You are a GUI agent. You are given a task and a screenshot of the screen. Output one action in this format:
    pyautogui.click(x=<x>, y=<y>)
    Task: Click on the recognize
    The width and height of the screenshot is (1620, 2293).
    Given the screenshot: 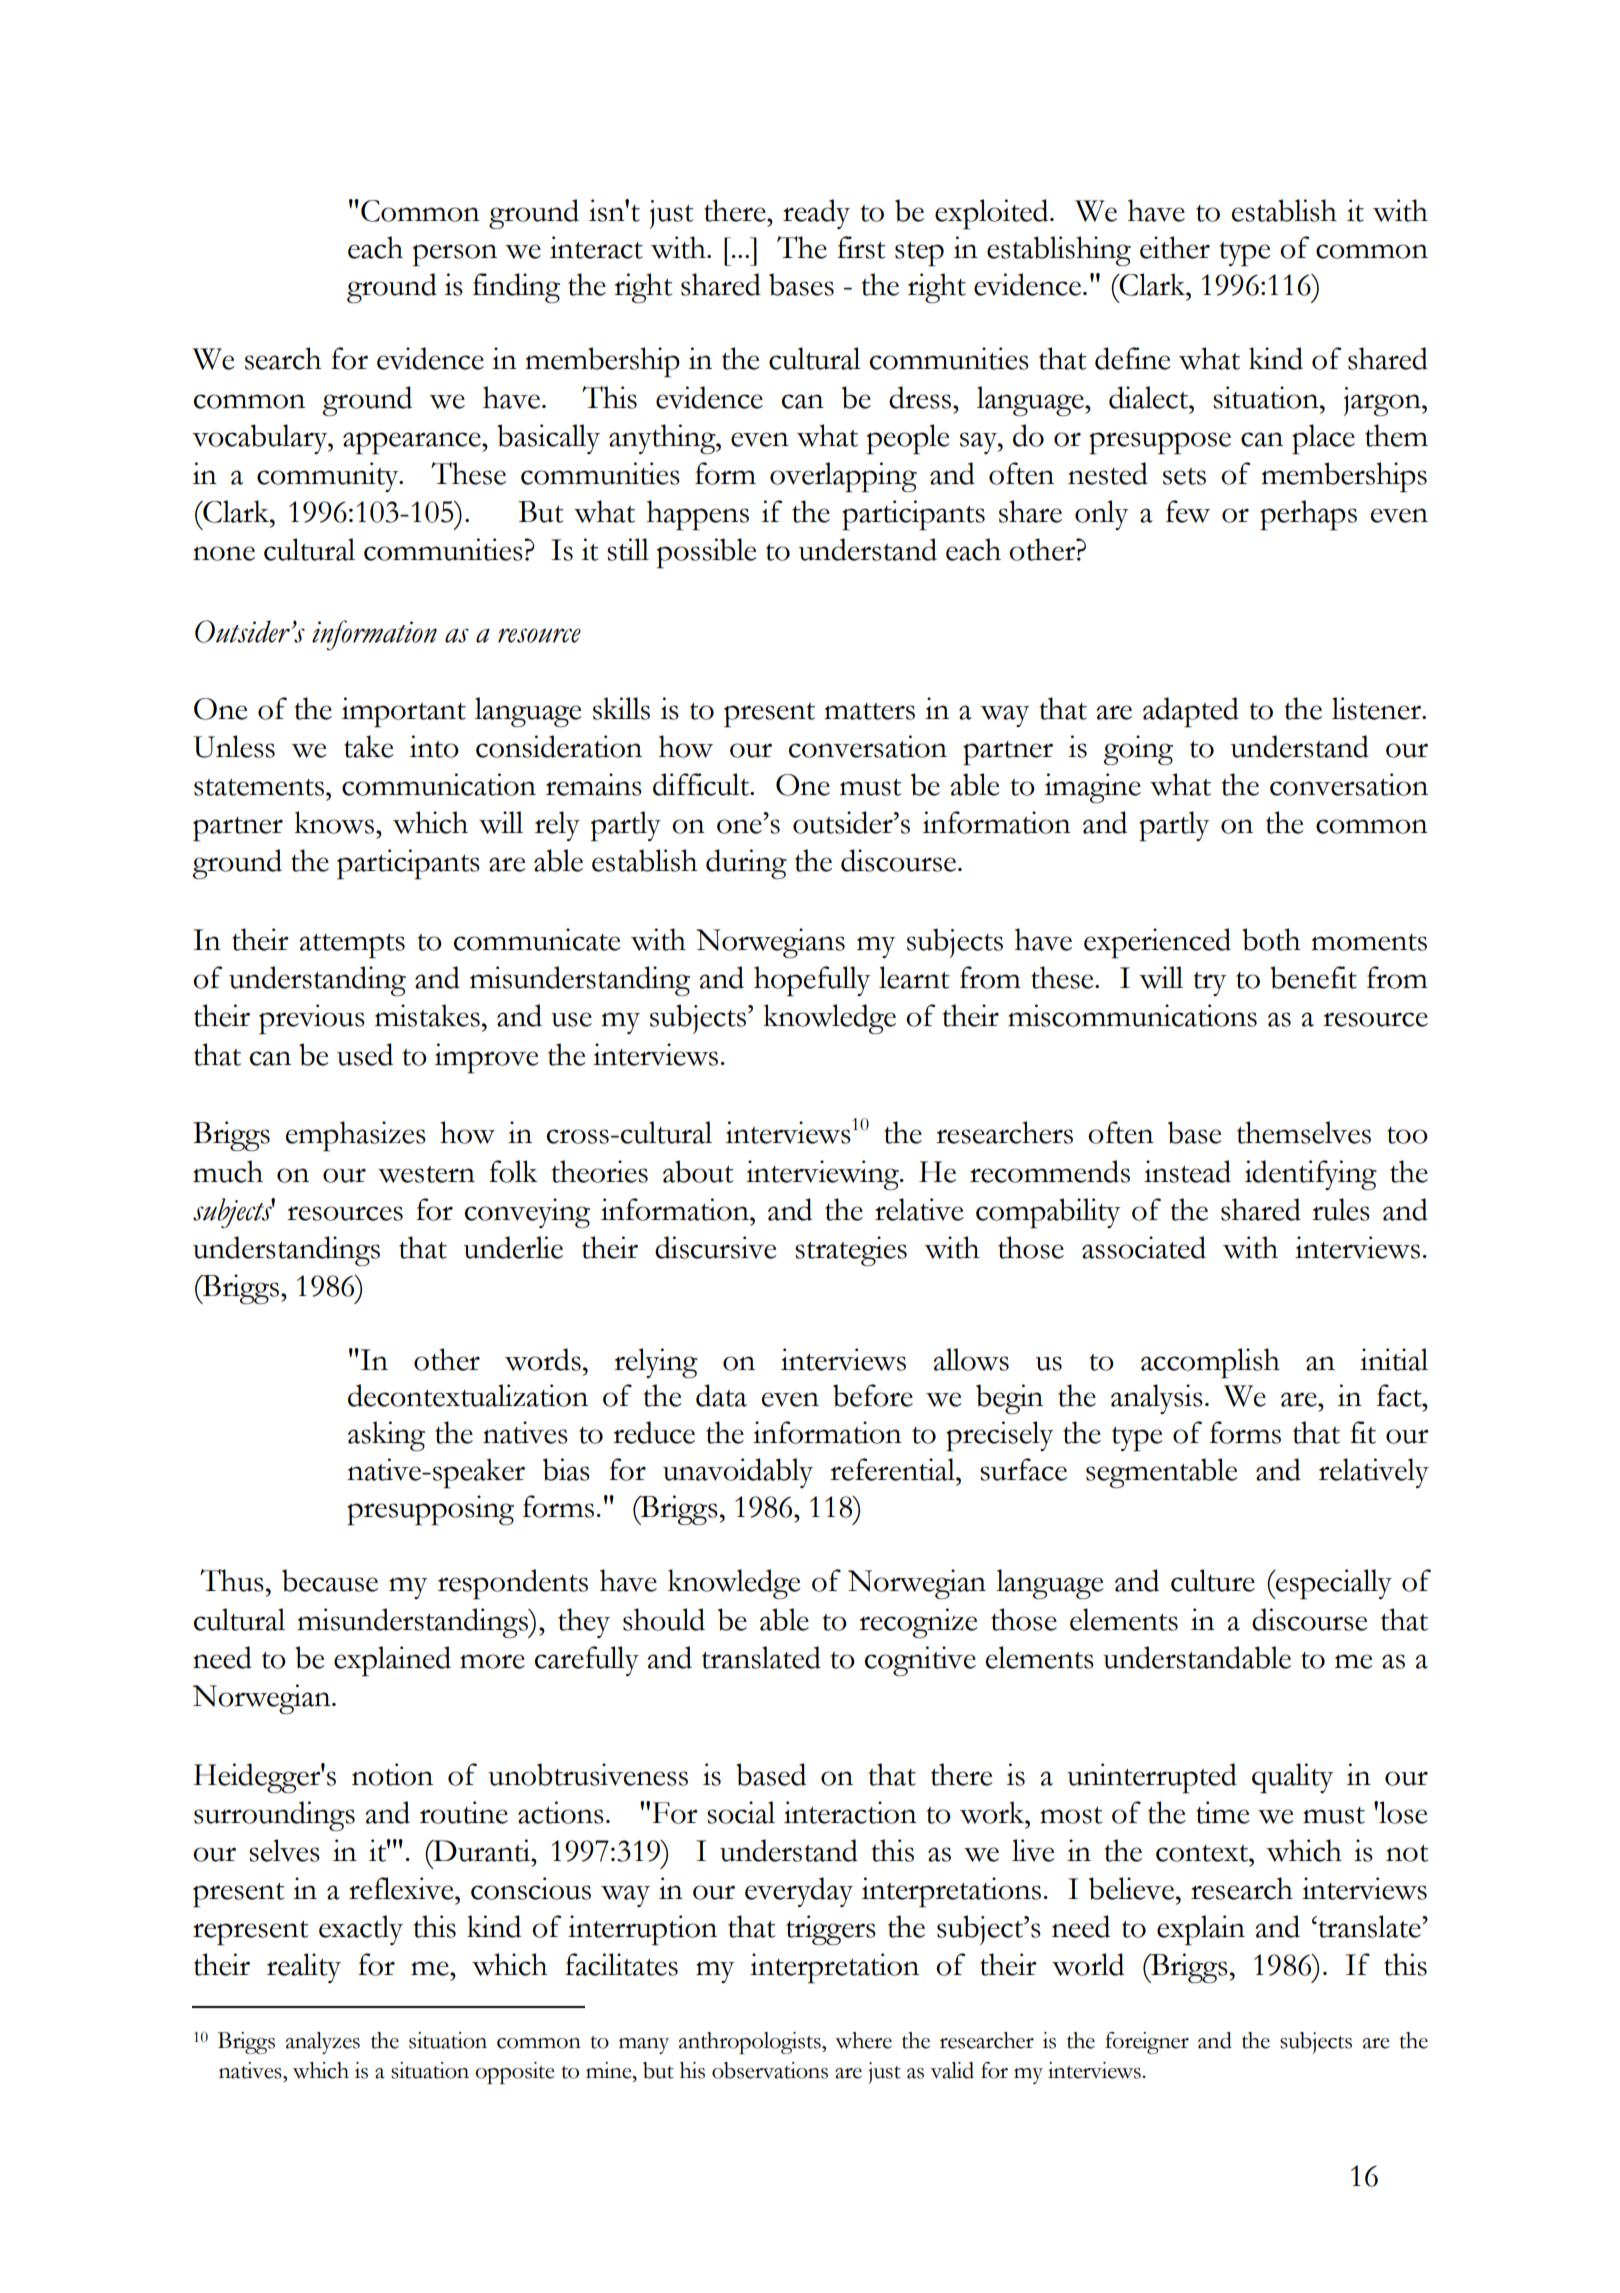 What is the action you would take?
    pyautogui.click(x=918, y=1623)
